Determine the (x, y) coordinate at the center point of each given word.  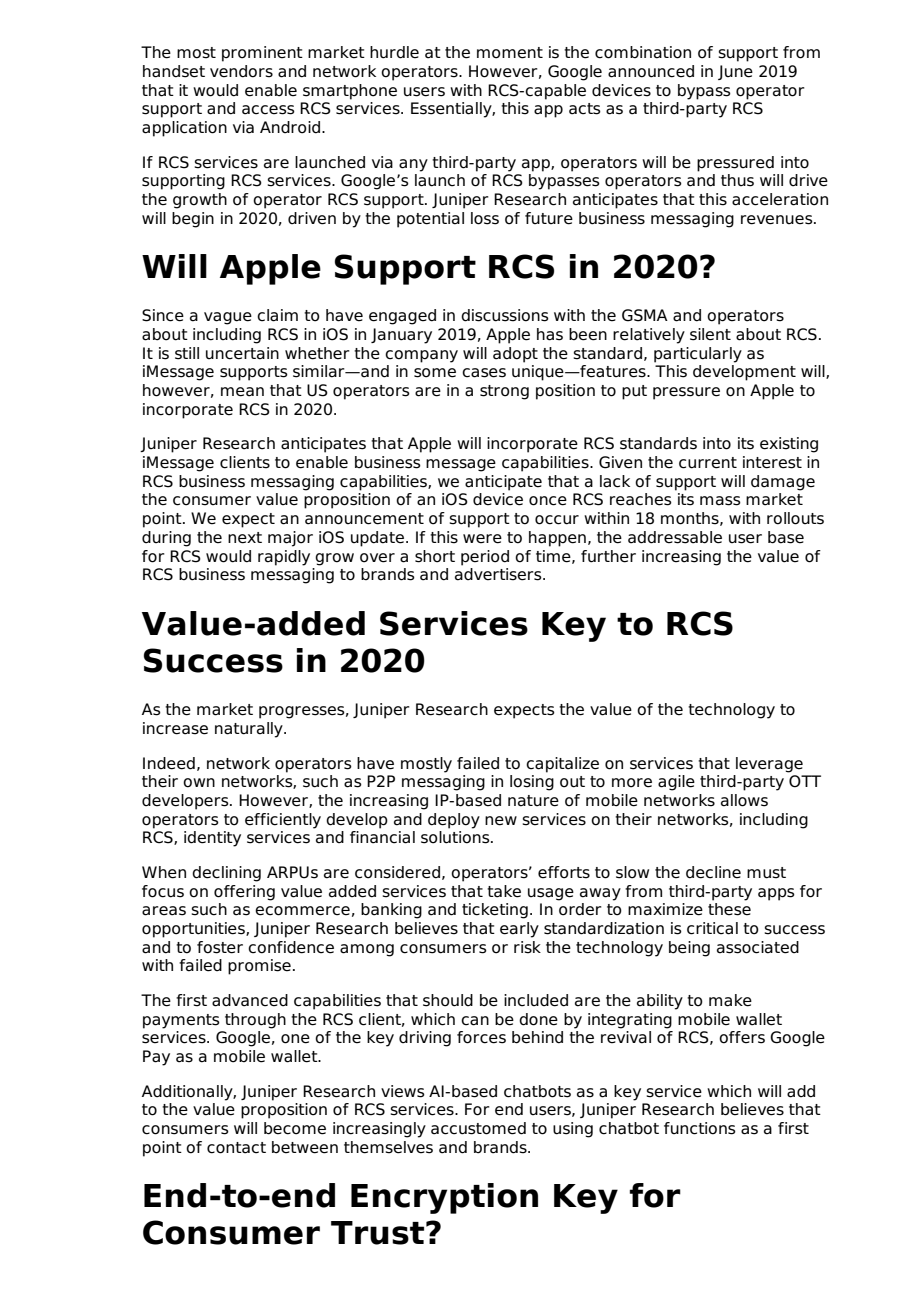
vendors (241, 71)
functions (700, 1128)
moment (510, 53)
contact (236, 1148)
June (735, 72)
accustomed (478, 1128)
